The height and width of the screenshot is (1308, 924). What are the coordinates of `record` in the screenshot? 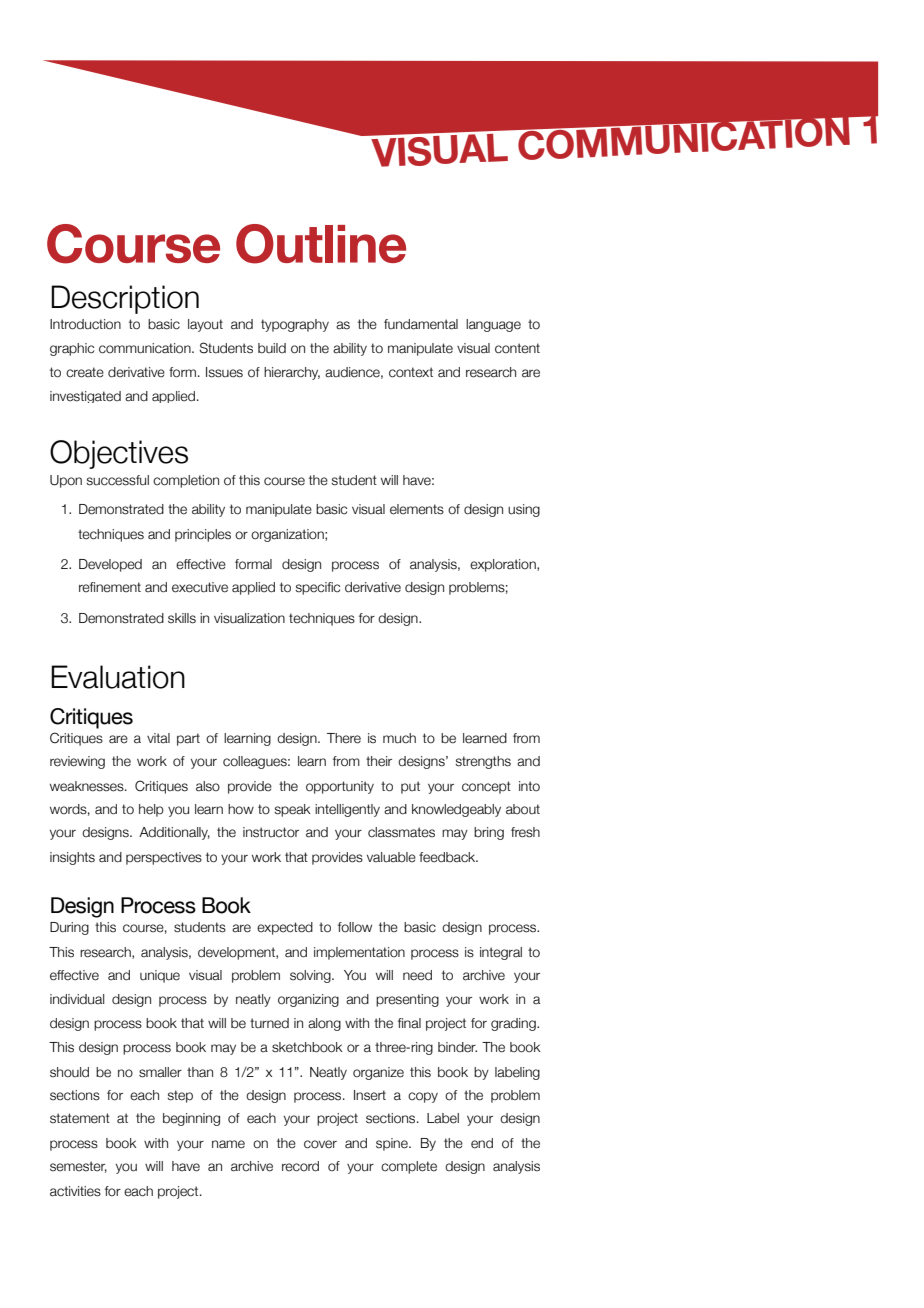 It's located at (300, 1166).
